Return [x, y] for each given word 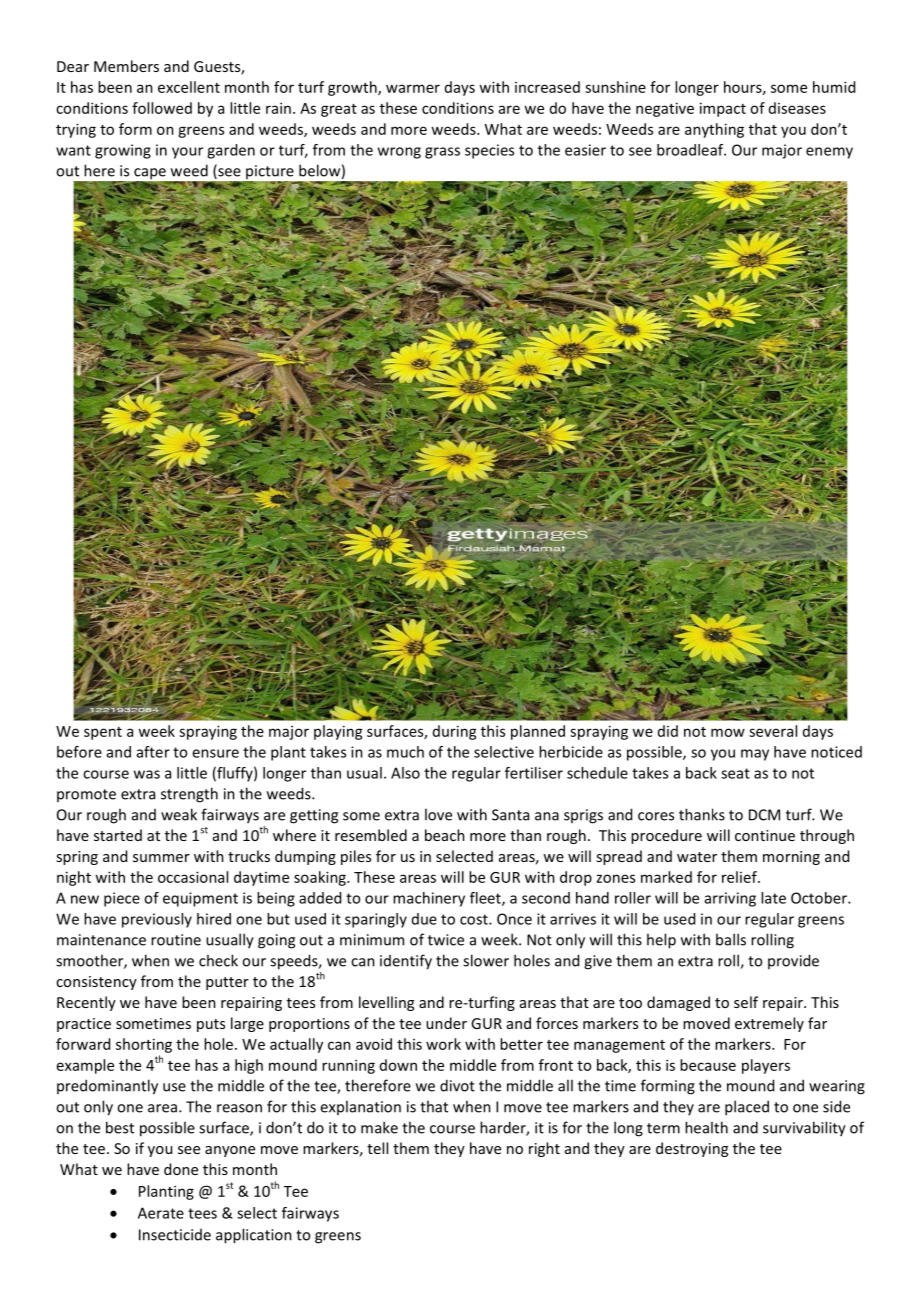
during [455, 732]
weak [179, 814]
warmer [413, 88]
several [773, 731]
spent [103, 733]
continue [765, 835]
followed [162, 108]
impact [723, 109]
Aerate [161, 1213]
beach [445, 835]
